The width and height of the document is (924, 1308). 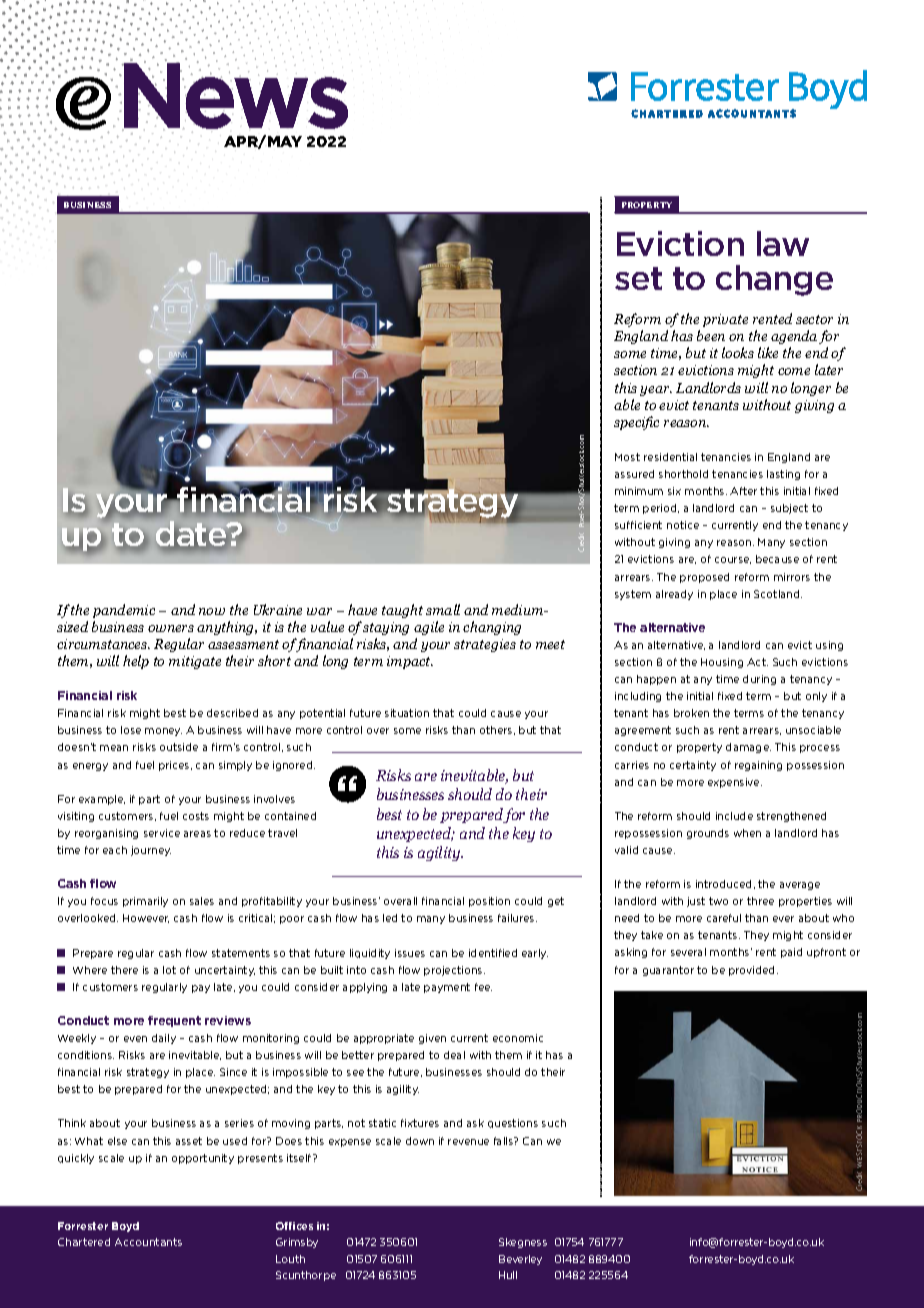 I want to click on law, so click(x=783, y=243).
